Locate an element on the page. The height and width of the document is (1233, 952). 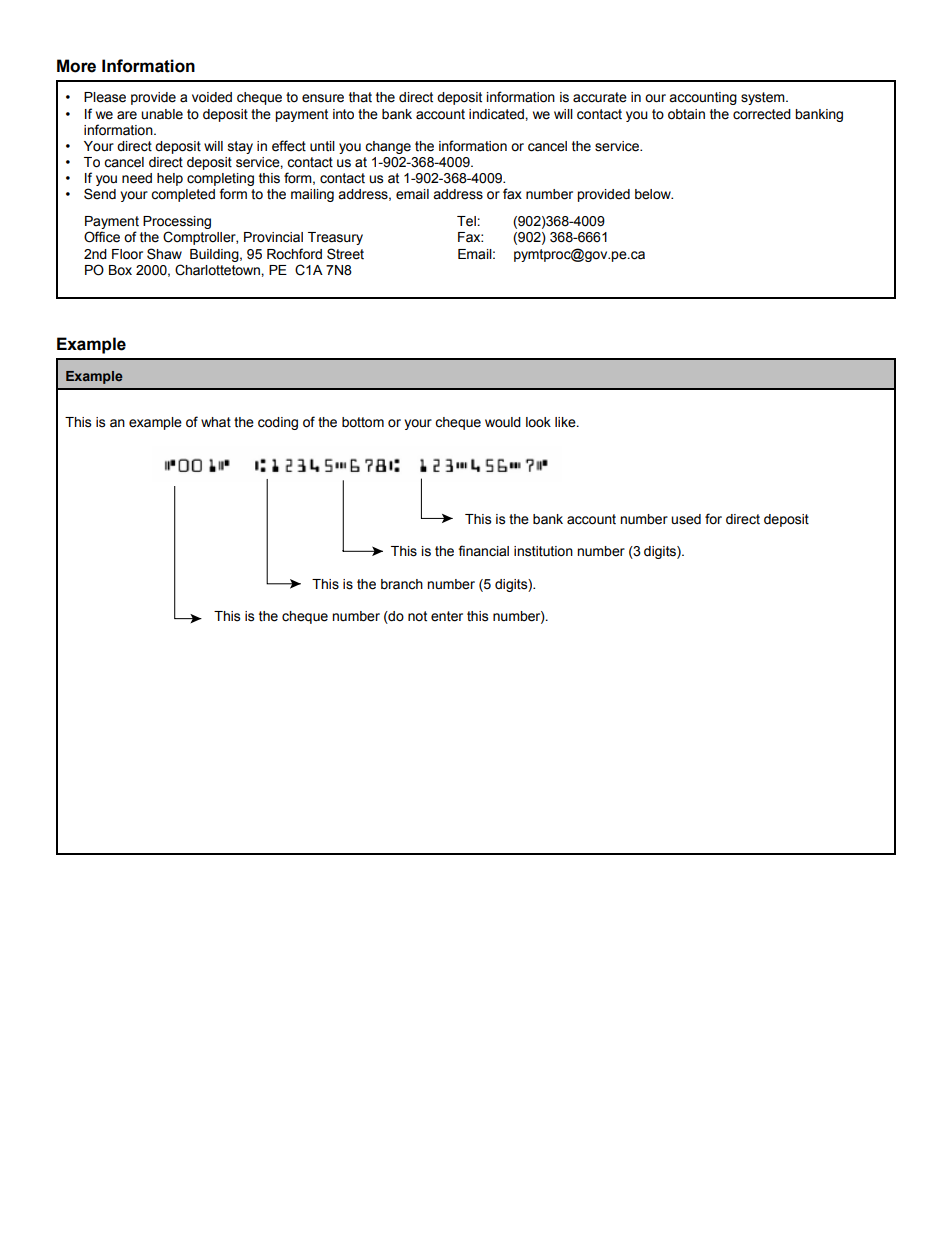
that is located at coordinates (360, 97).
